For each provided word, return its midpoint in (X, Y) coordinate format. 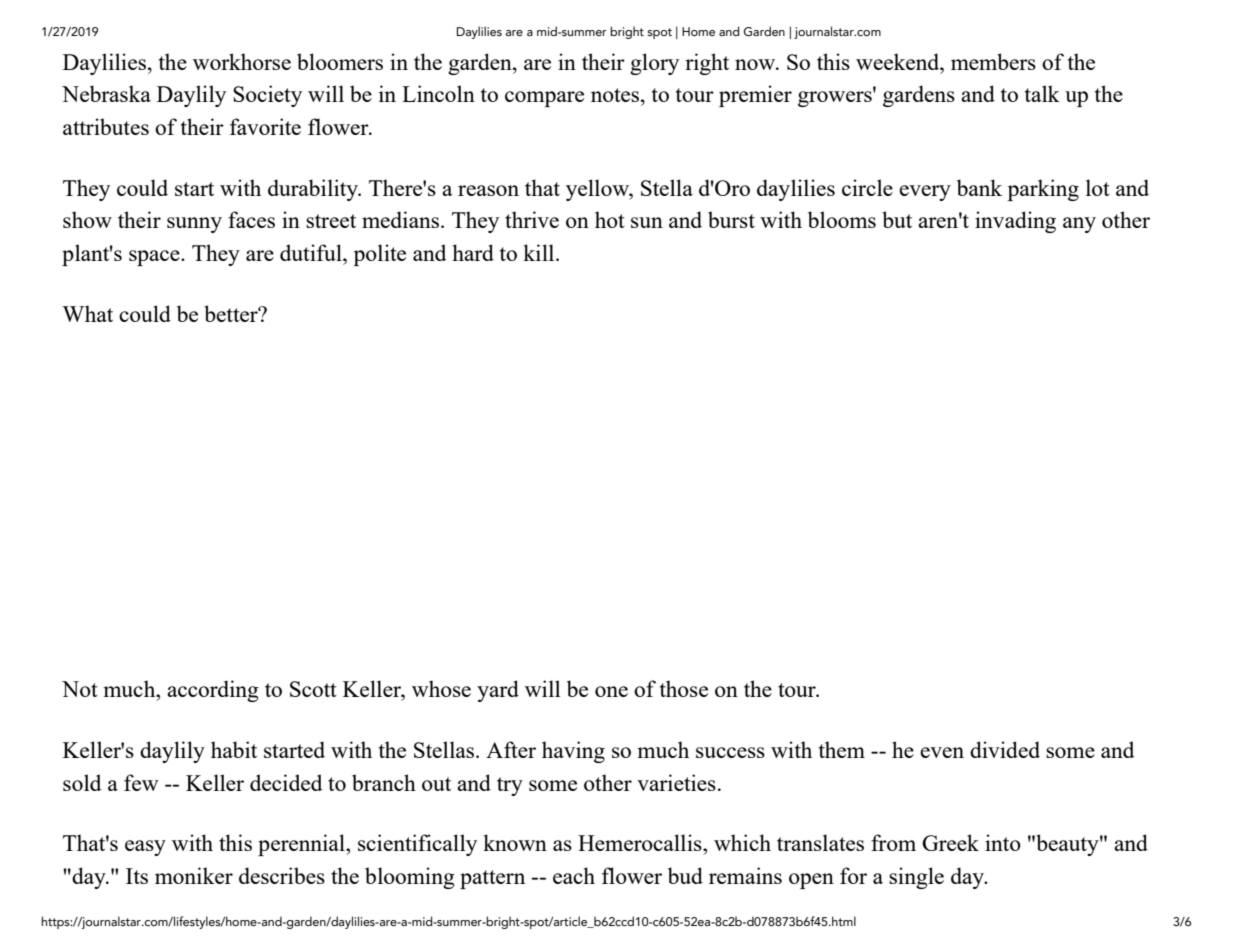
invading (1015, 222)
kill (540, 252)
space (155, 258)
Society (267, 96)
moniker (194, 875)
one (611, 691)
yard (498, 691)
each (574, 875)
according (213, 691)
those (684, 688)
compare (544, 99)
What (87, 313)
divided (1005, 749)
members (993, 61)
